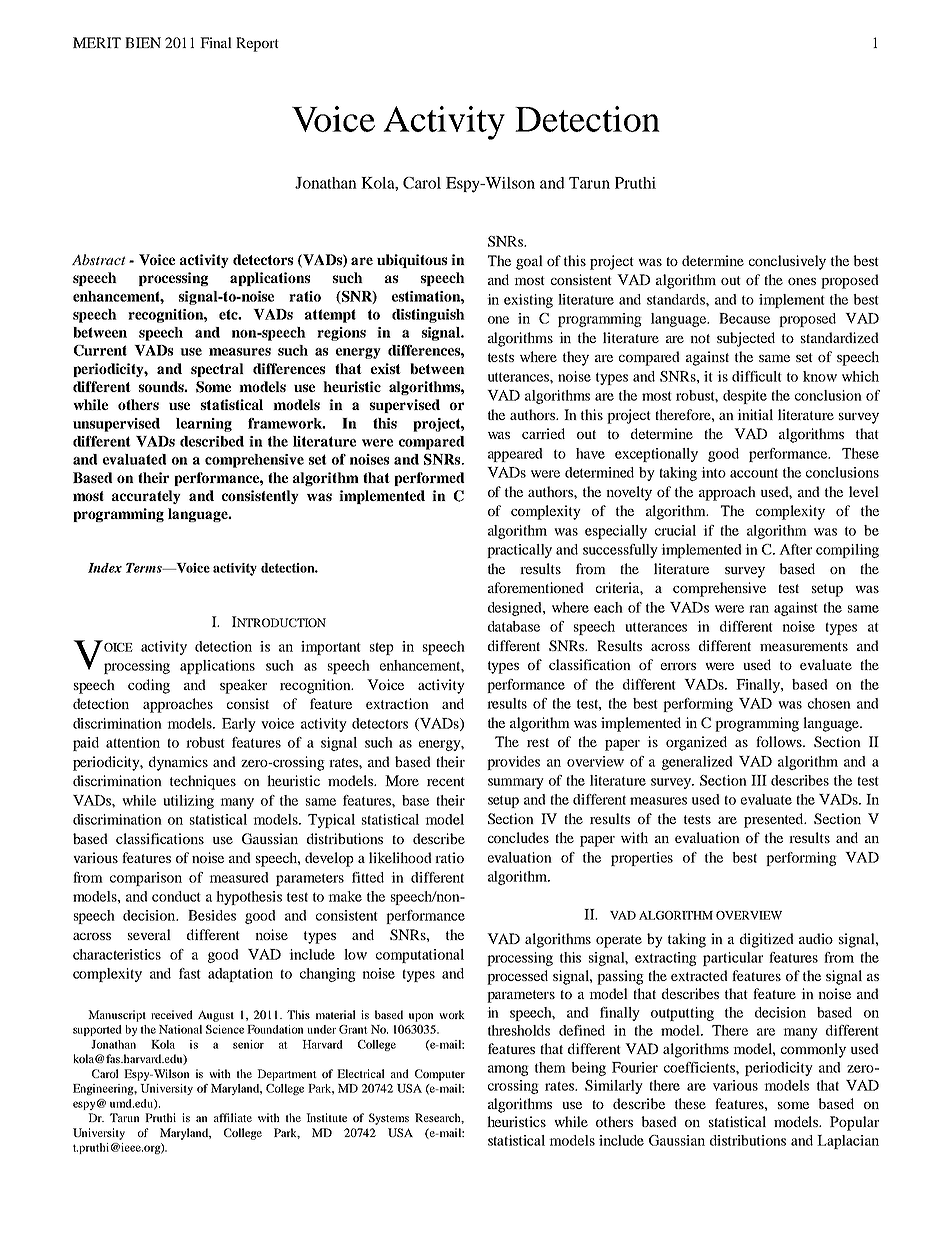 This image has height=1233, width=952. Describe the element at coordinates (143, 42) in the image. I see `BIEN` at that location.
